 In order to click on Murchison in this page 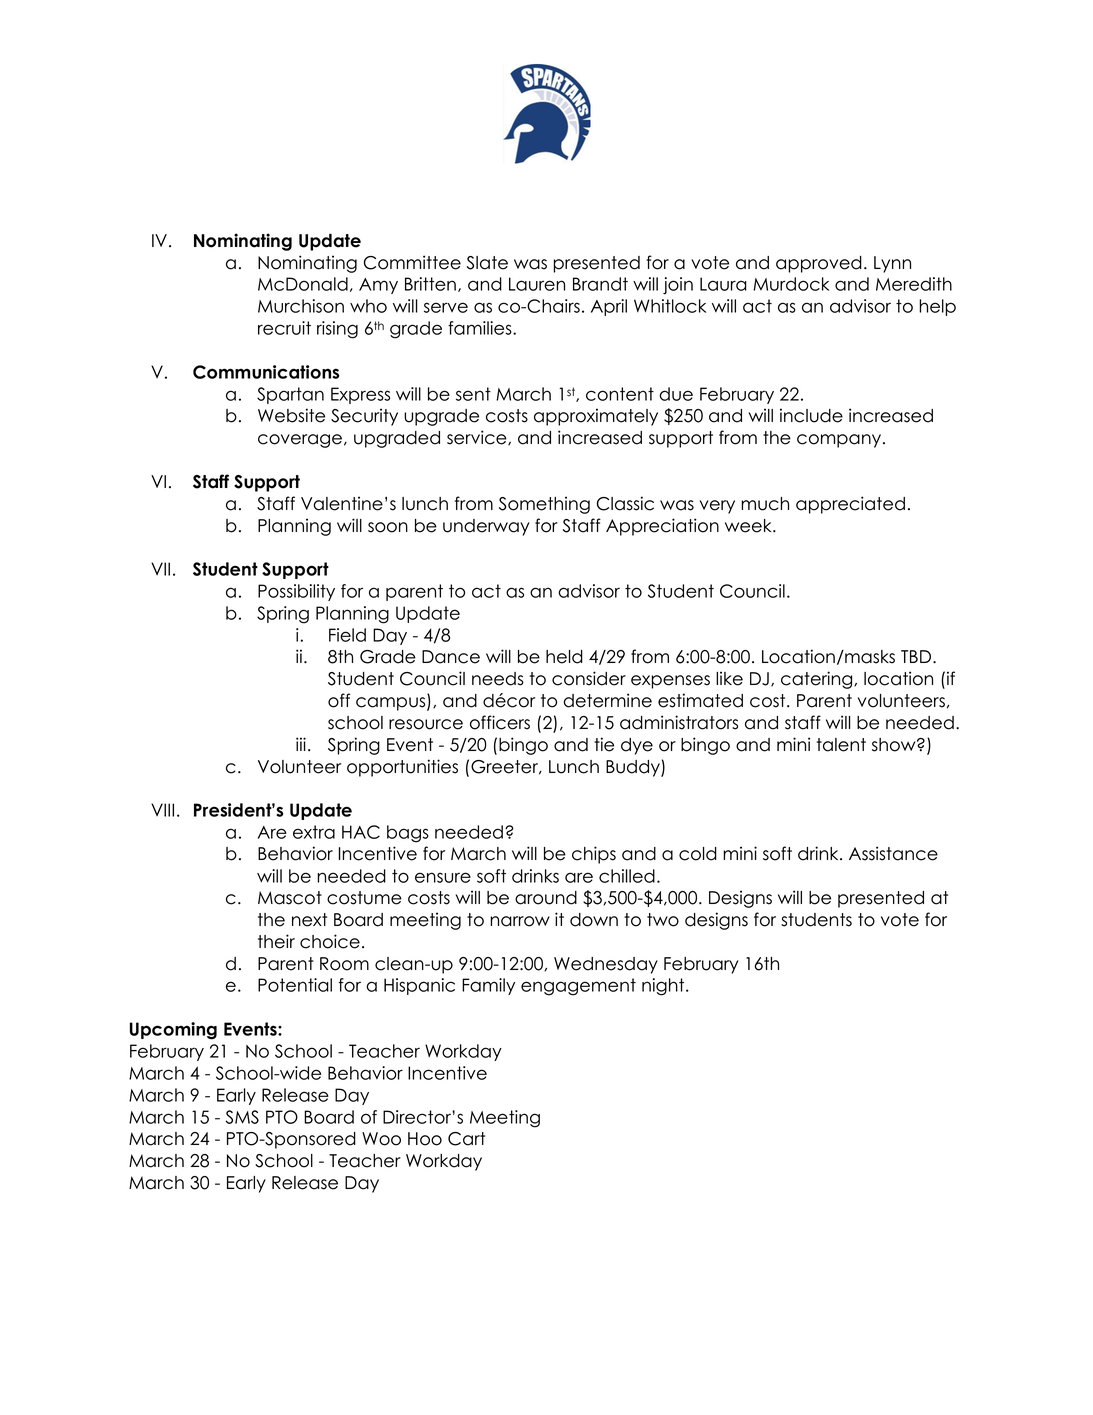, I will do `click(301, 306)`.
